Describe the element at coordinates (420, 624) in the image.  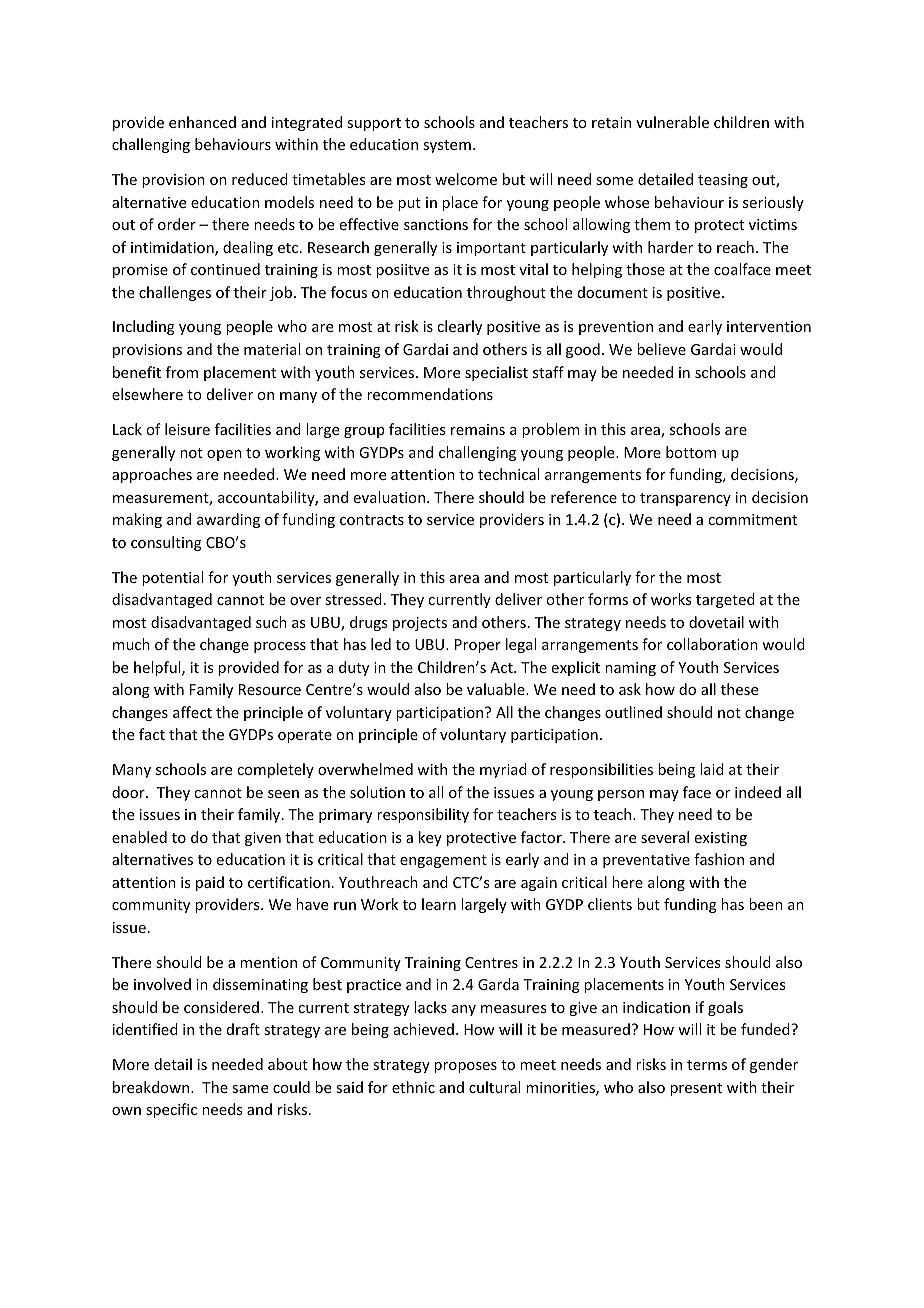
I see `projects` at that location.
